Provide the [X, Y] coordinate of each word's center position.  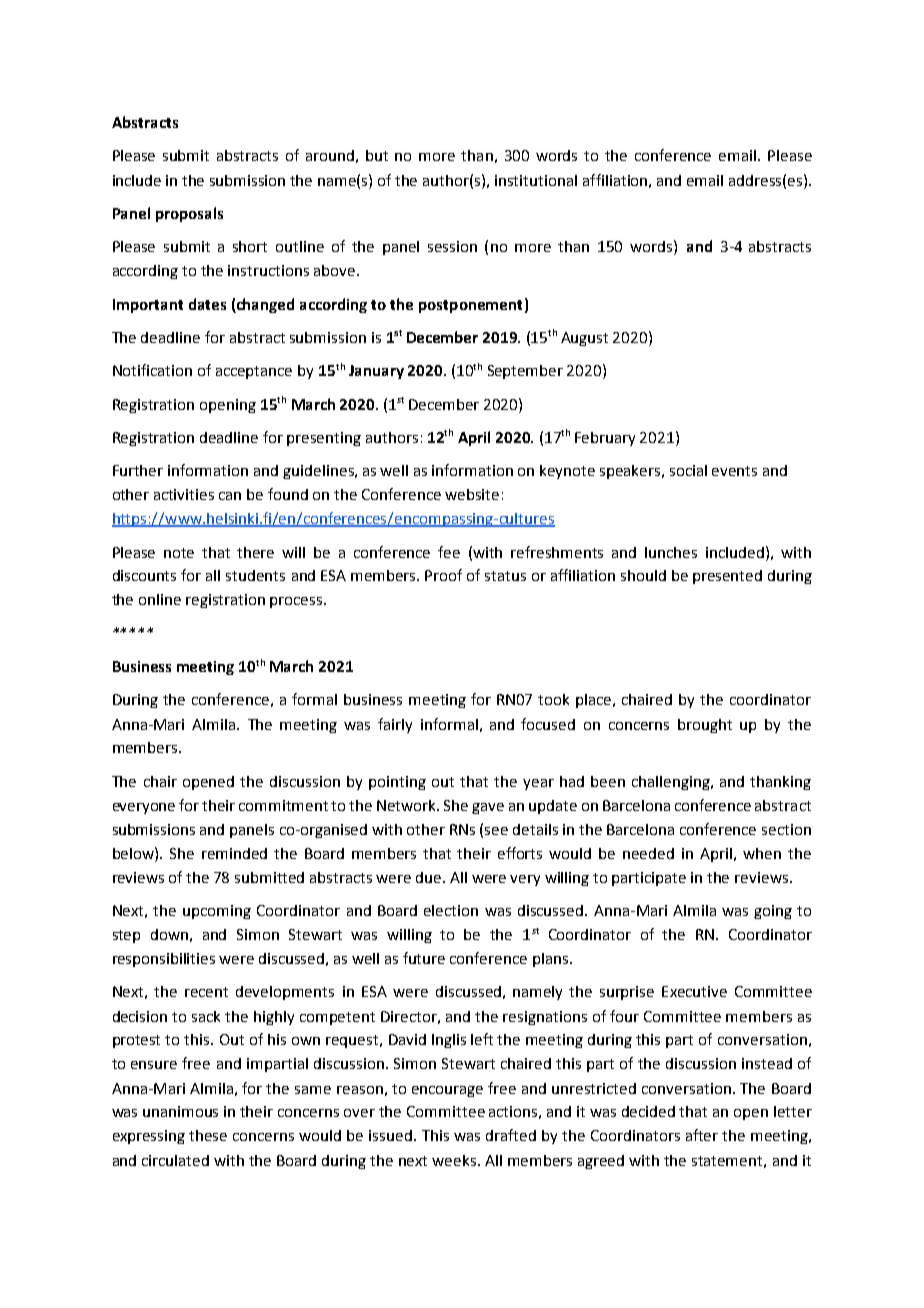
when [762, 853]
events [734, 471]
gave [488, 808]
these [208, 1135]
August [584, 339]
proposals [189, 214]
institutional [536, 180]
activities [184, 494]
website [472, 494]
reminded [234, 853]
